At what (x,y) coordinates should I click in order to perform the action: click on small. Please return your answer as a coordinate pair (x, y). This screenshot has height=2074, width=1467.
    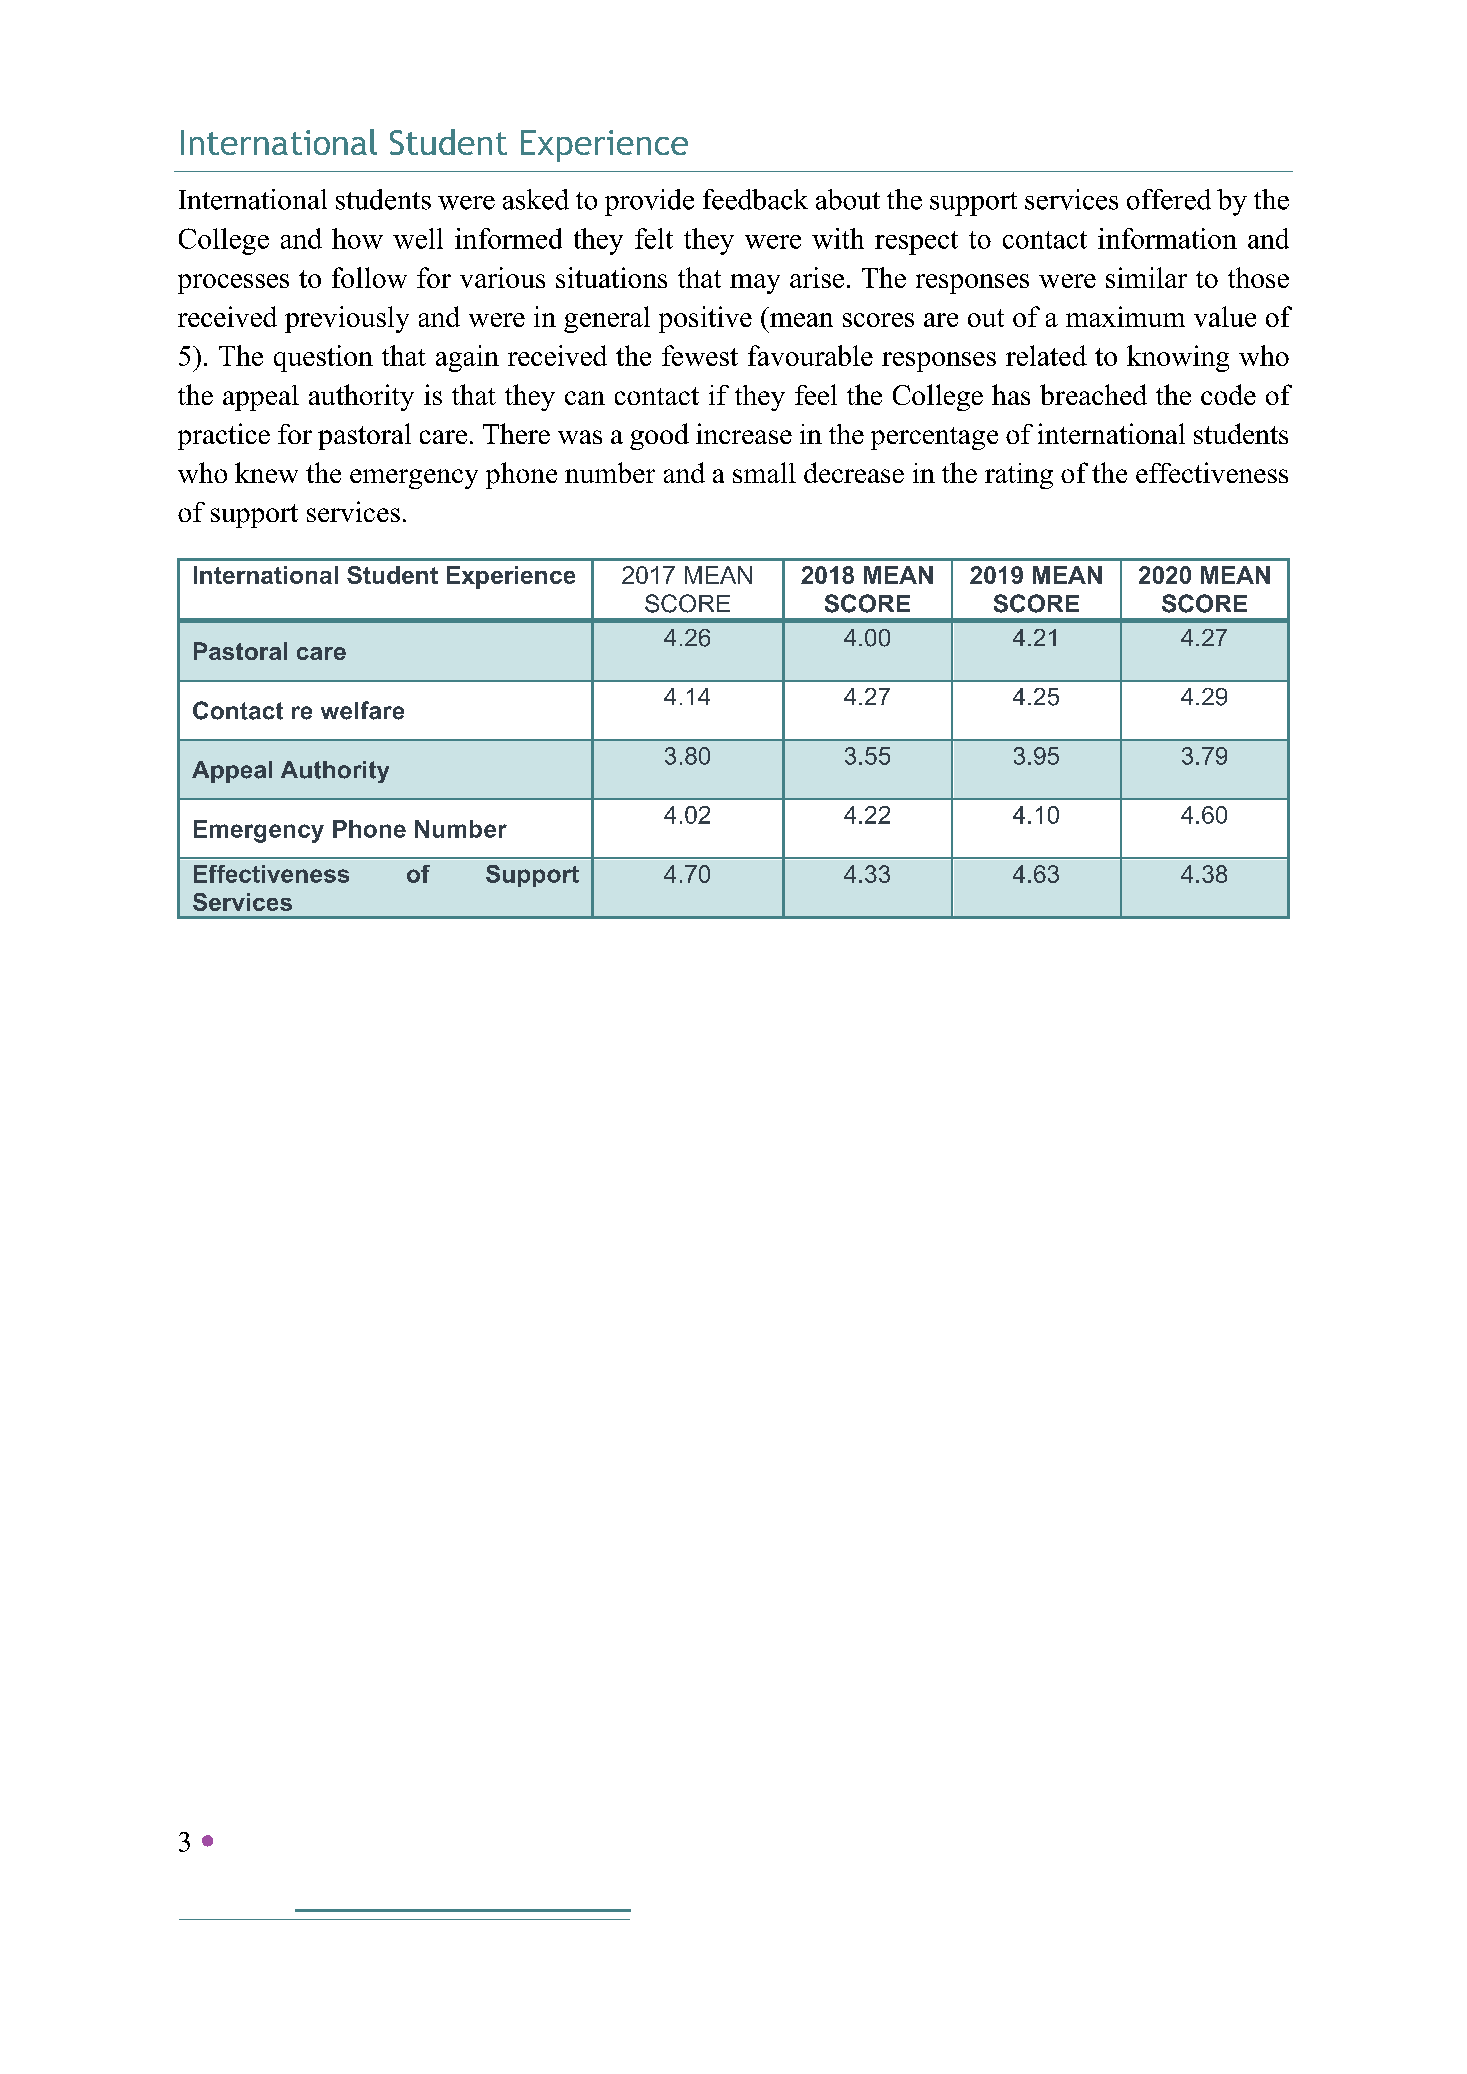
    Looking at the image, I should click on (764, 472).
